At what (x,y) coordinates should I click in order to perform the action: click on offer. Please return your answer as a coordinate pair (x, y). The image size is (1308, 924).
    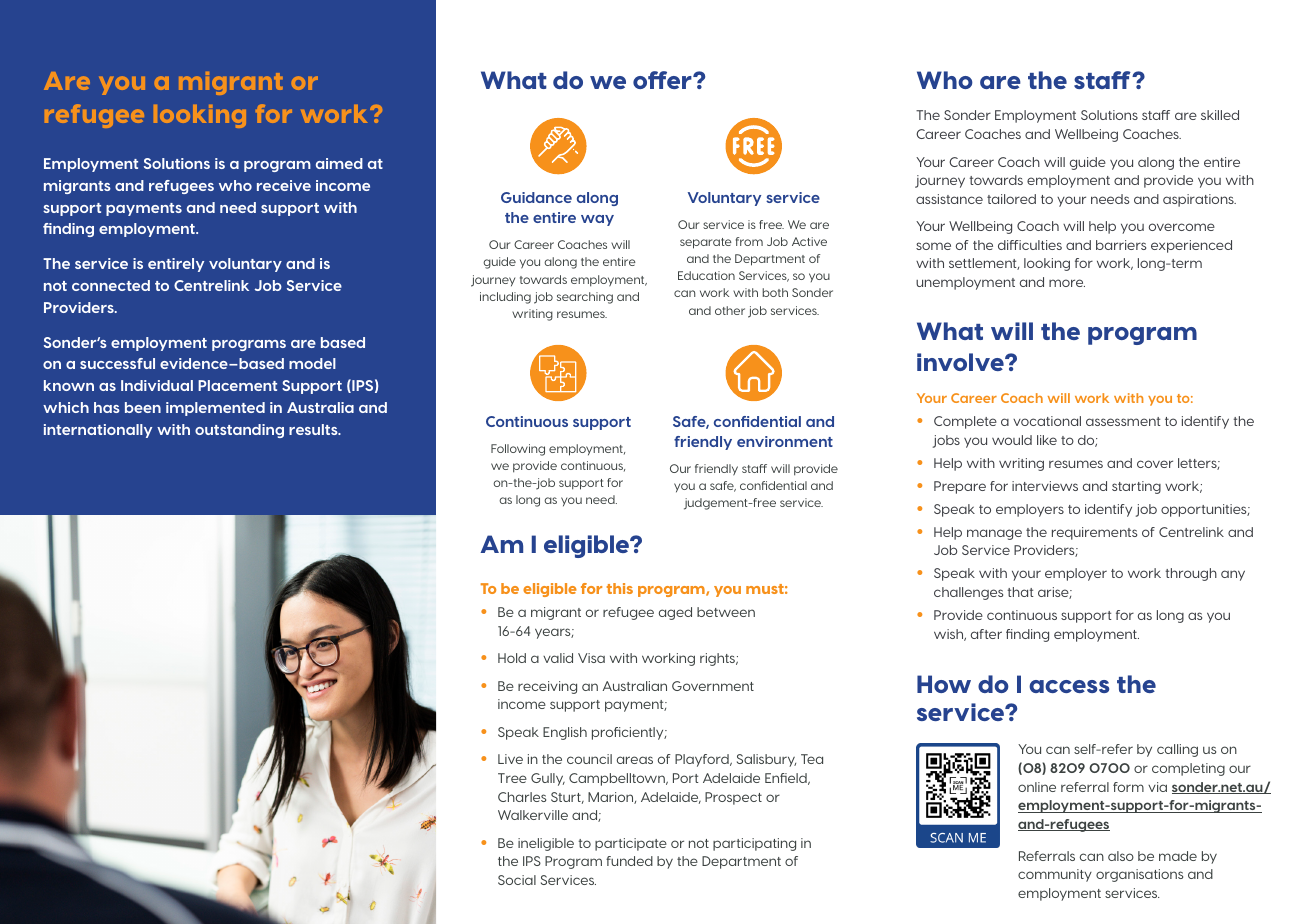
    Looking at the image, I should click on (663, 80).
